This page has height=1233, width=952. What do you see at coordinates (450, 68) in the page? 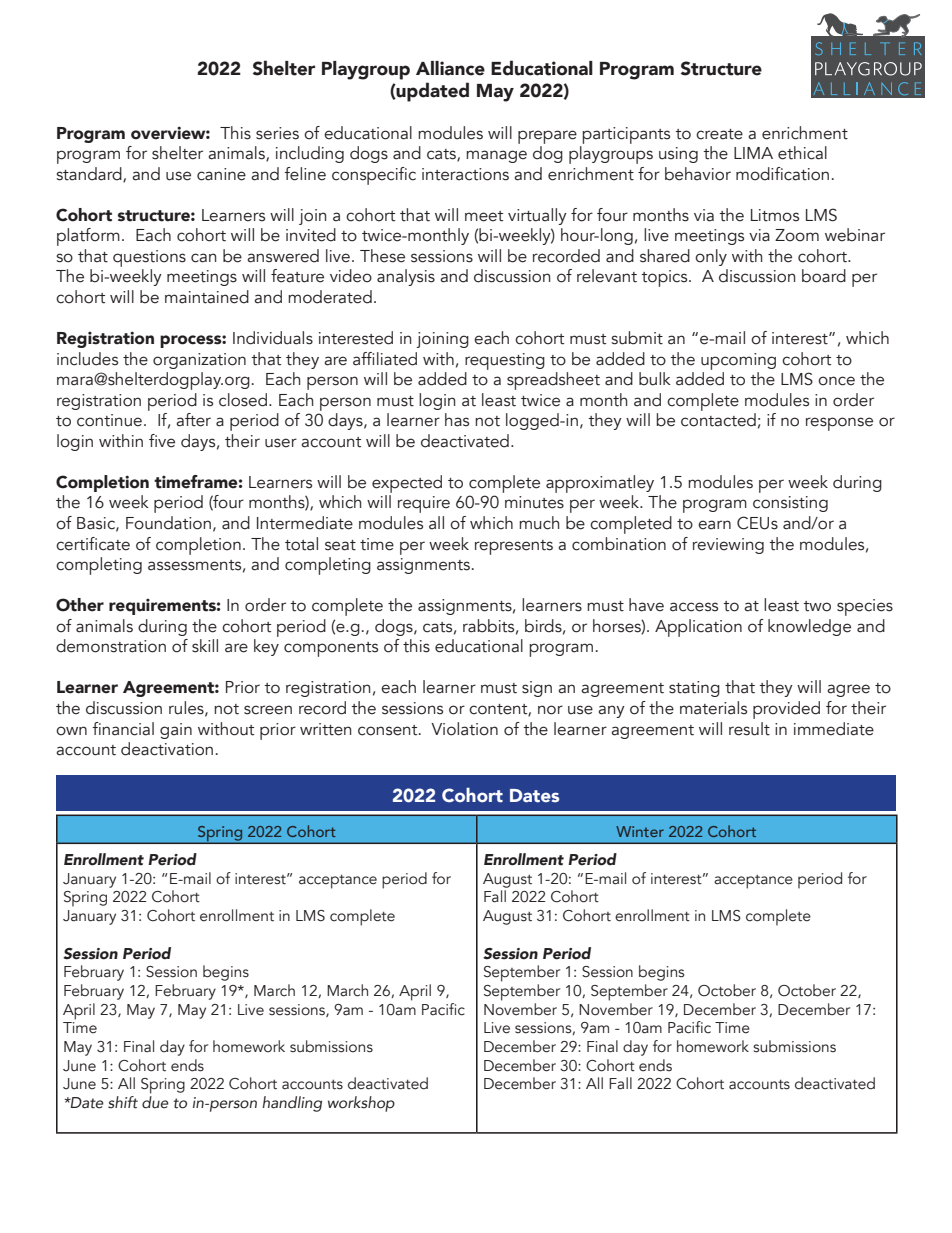
I see `Alliance` at bounding box center [450, 68].
